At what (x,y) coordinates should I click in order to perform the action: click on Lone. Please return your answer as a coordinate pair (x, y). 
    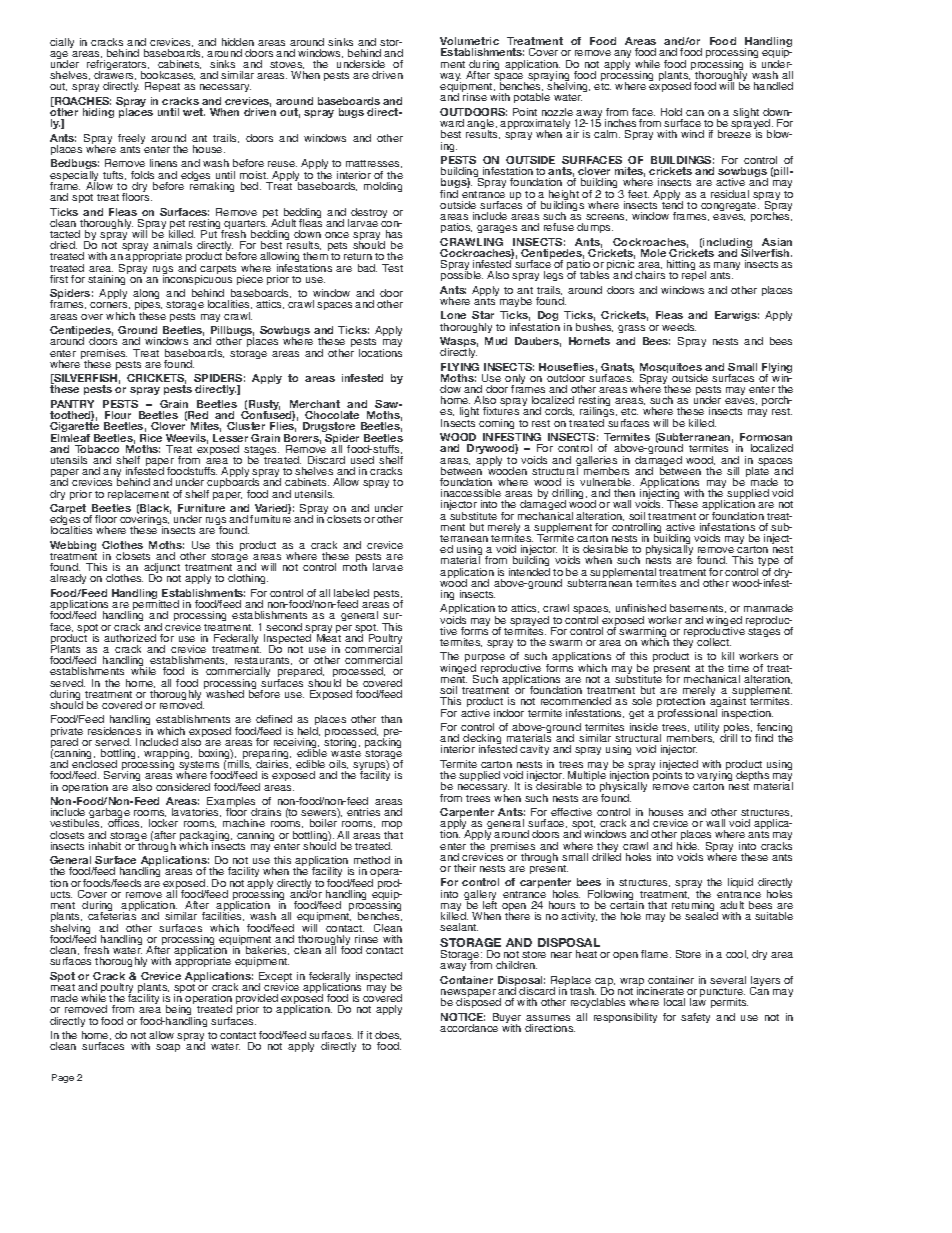
    Looking at the image, I should click on (453, 315).
